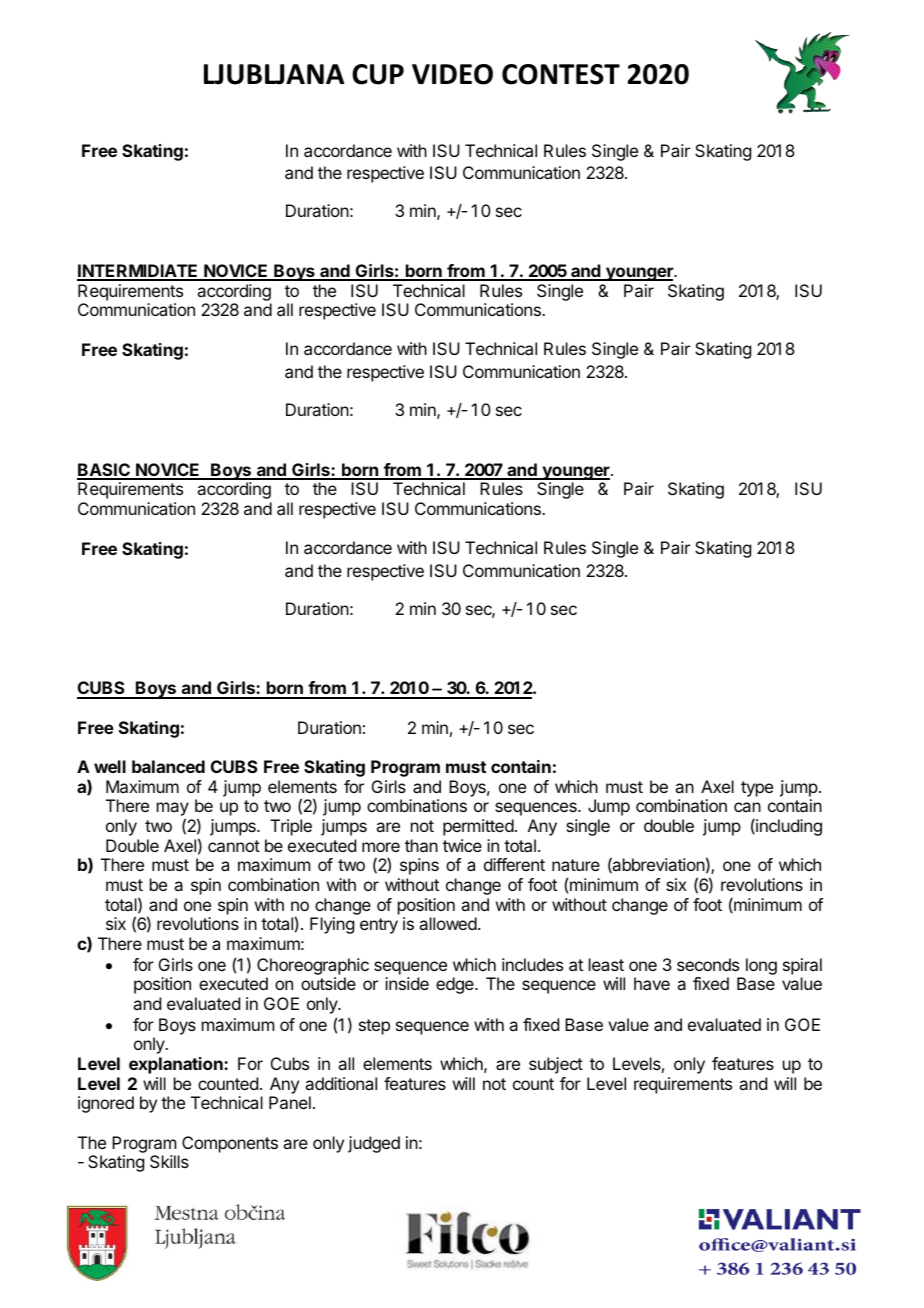  Describe the element at coordinates (757, 789) in the page. I see `type` at that location.
